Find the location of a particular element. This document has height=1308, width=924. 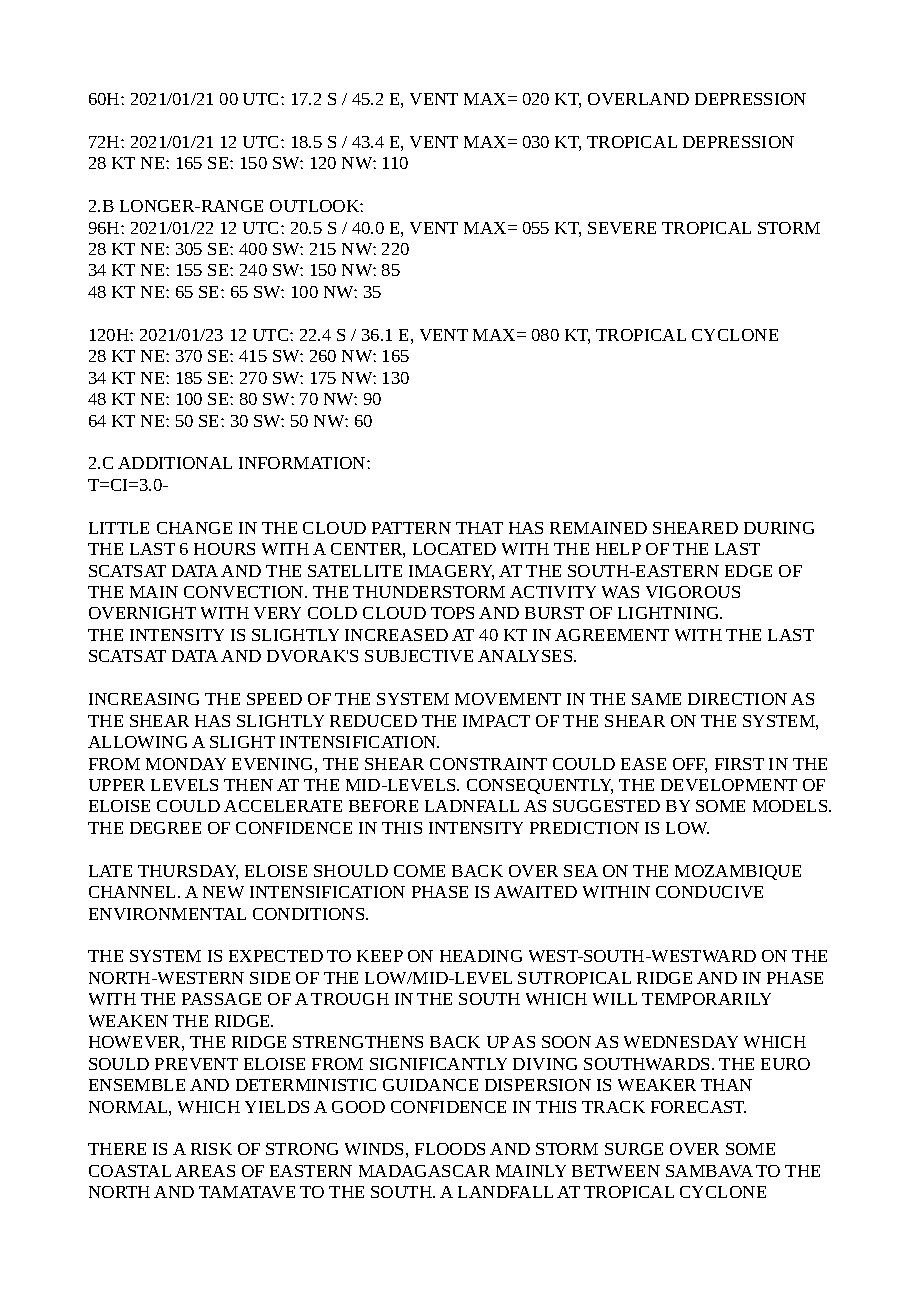

SEVERE is located at coordinates (622, 228).
